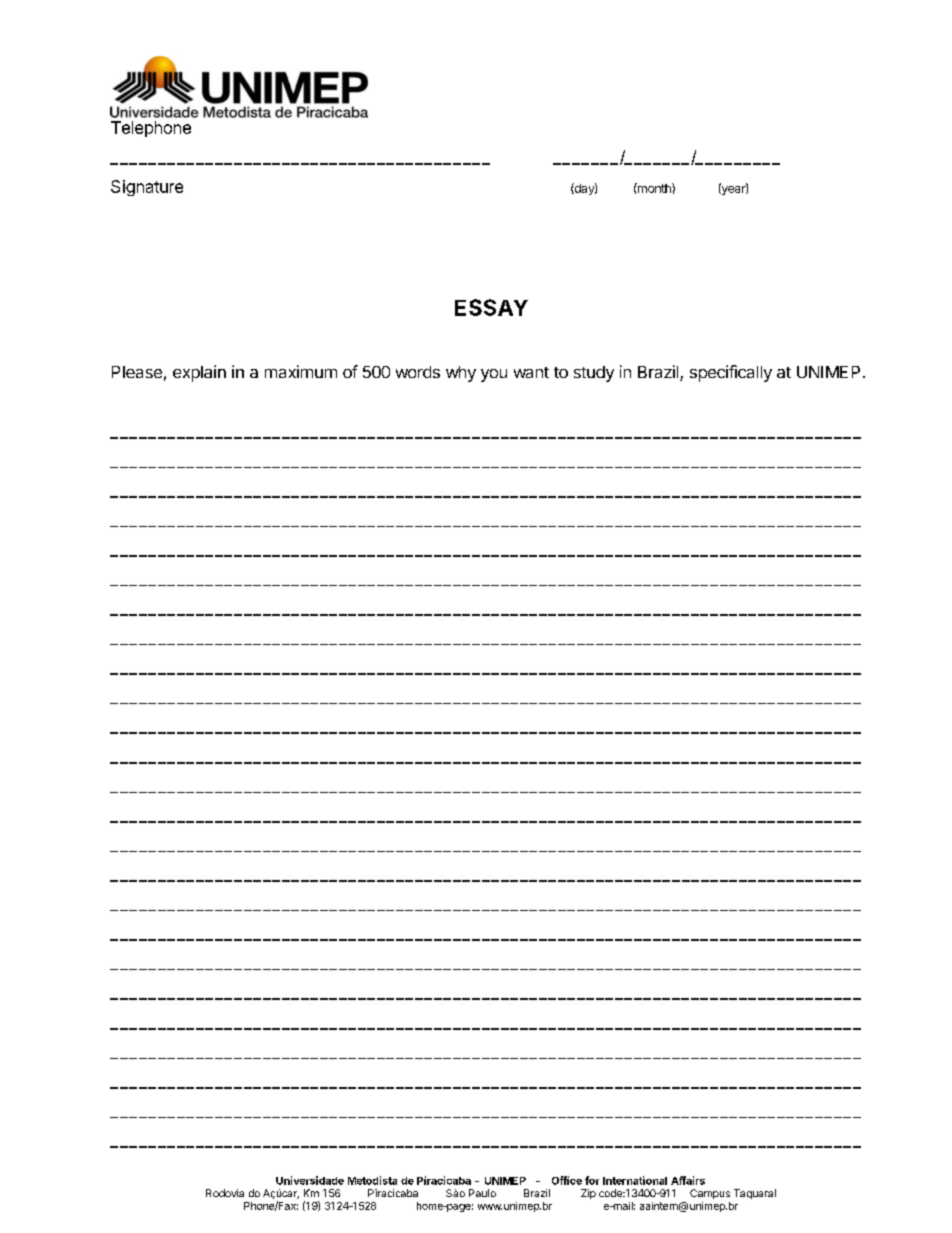 Image resolution: width=952 pixels, height=1233 pixels. Describe the element at coordinates (199, 373) in the screenshot. I see `explain` at that location.
